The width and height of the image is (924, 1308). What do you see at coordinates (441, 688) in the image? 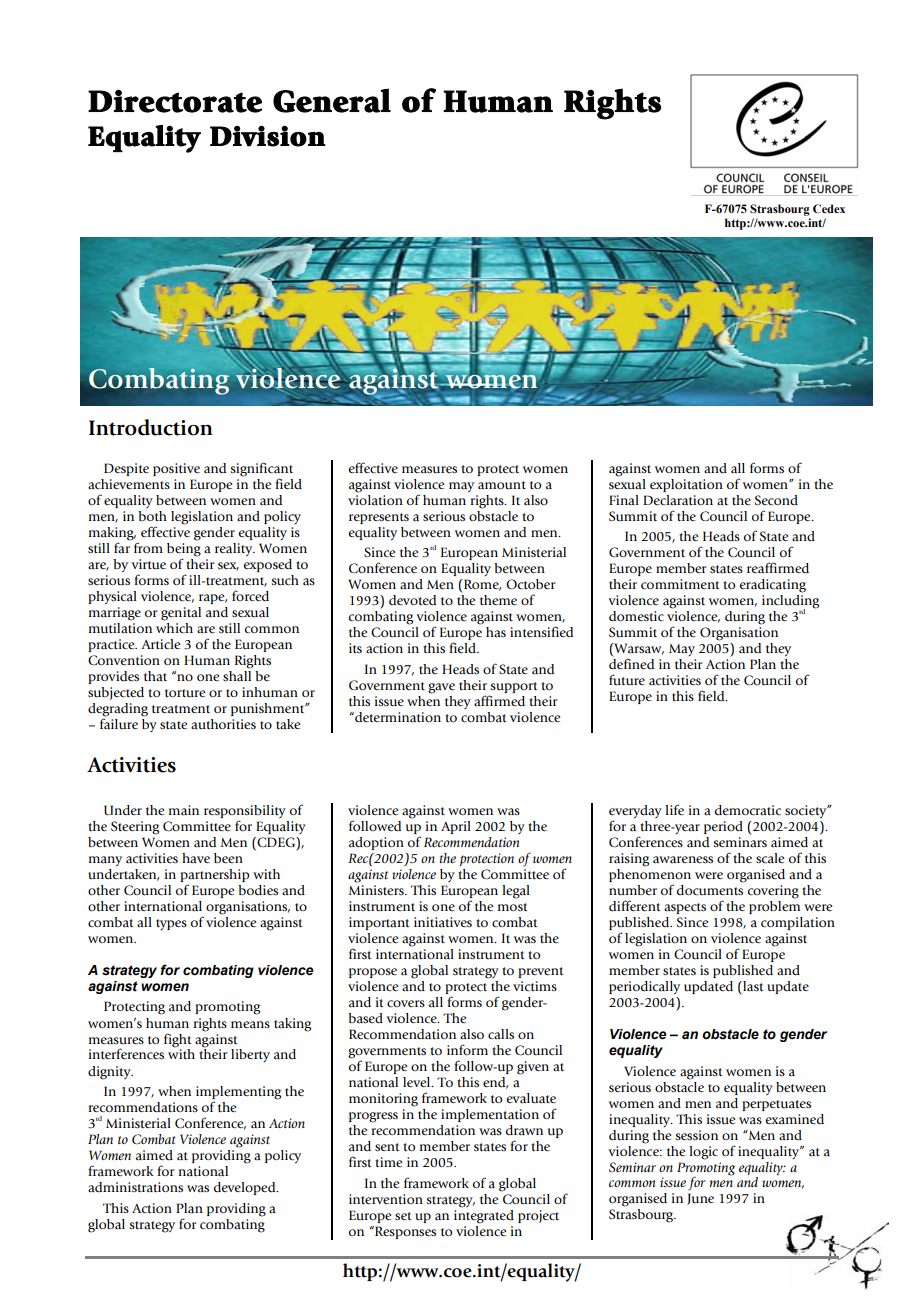
I see `gave` at bounding box center [441, 688].
